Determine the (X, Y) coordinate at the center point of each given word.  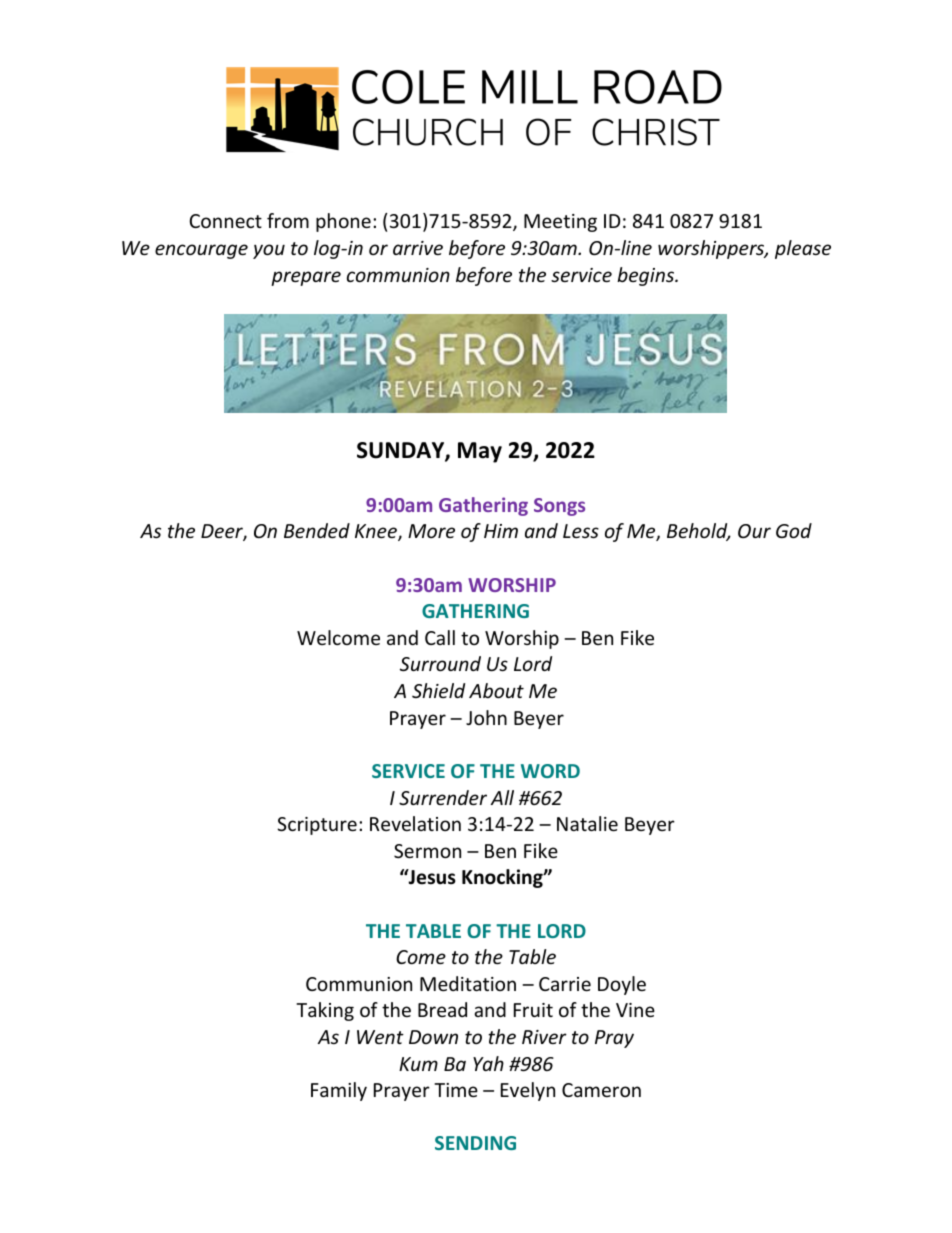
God (794, 530)
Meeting (560, 223)
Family (339, 1091)
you (269, 251)
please (803, 249)
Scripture (317, 826)
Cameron (601, 1090)
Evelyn (528, 1091)
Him (501, 531)
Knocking (503, 878)
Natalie (587, 823)
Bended (317, 530)
